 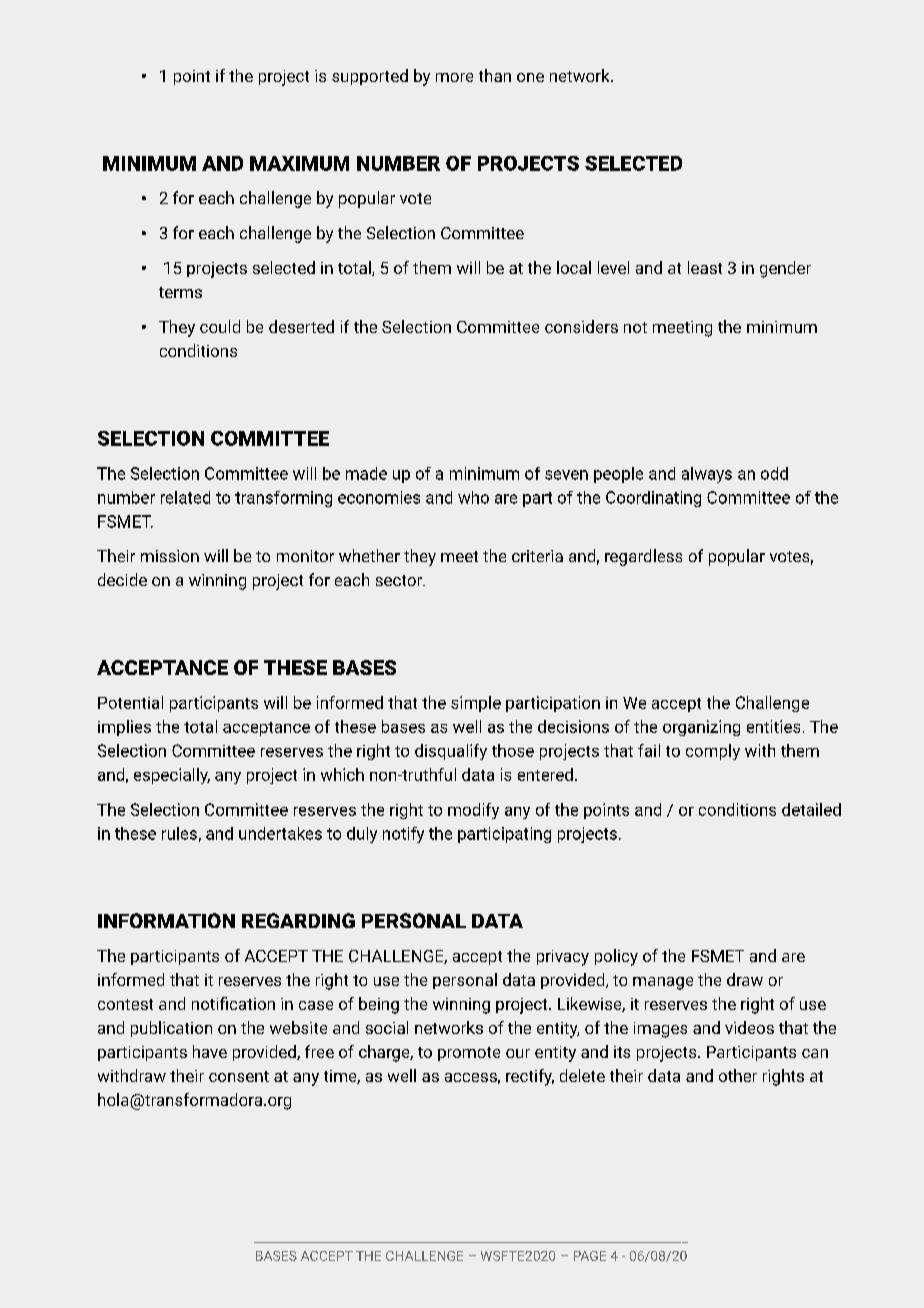 I want to click on consent, so click(x=239, y=1076).
